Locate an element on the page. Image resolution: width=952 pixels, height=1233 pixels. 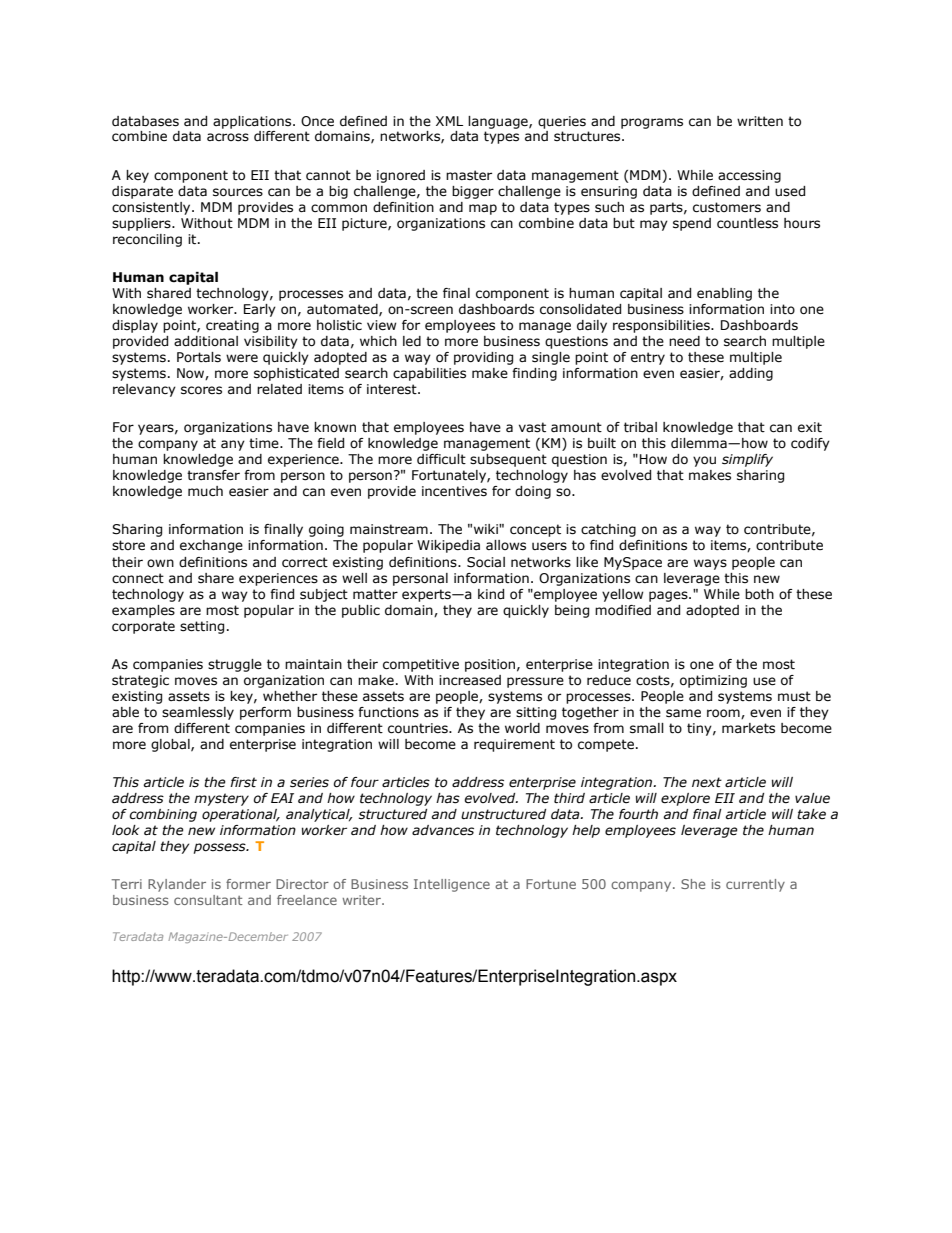
written is located at coordinates (760, 121).
